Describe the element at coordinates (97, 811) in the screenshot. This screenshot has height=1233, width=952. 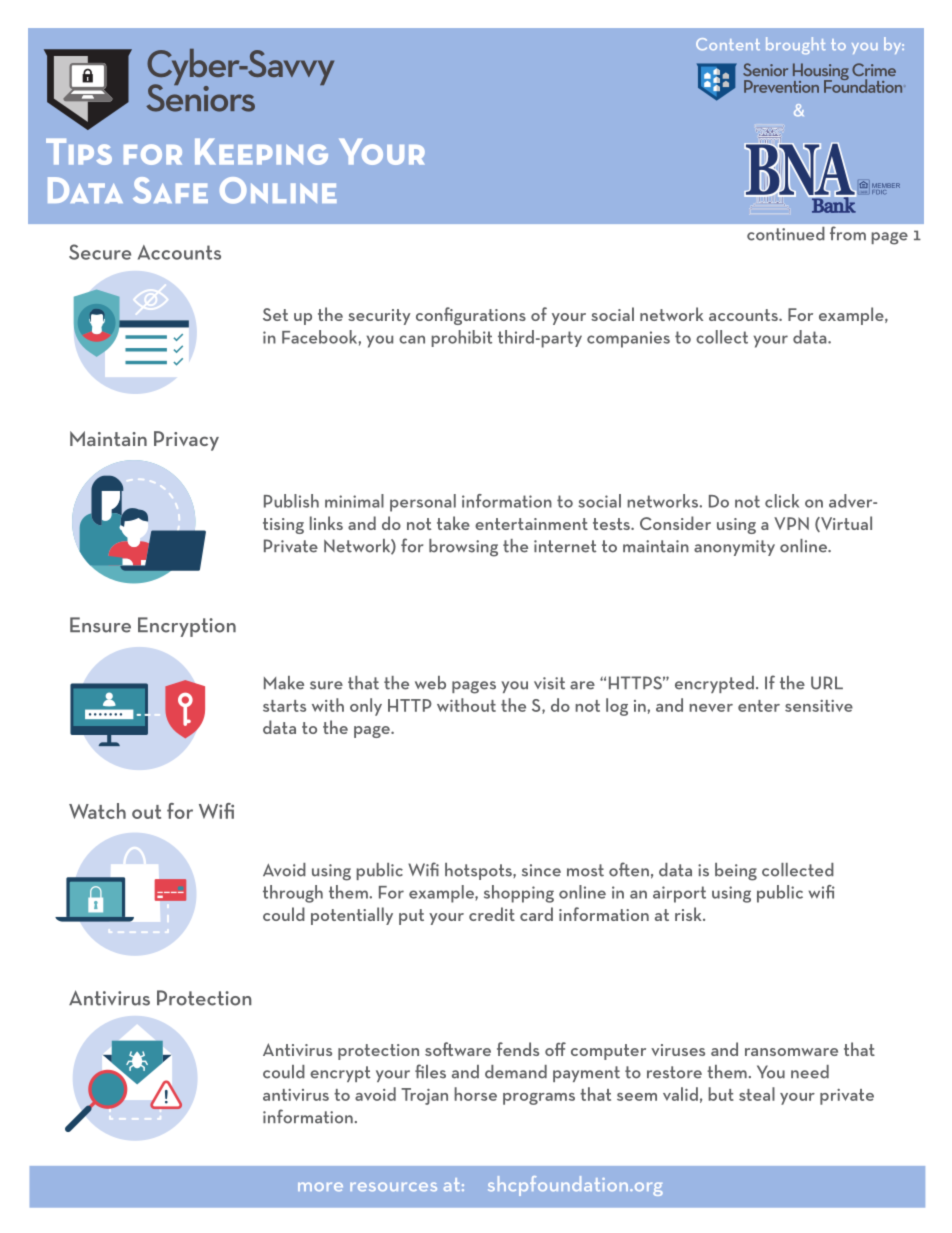
I see `Watch` at that location.
